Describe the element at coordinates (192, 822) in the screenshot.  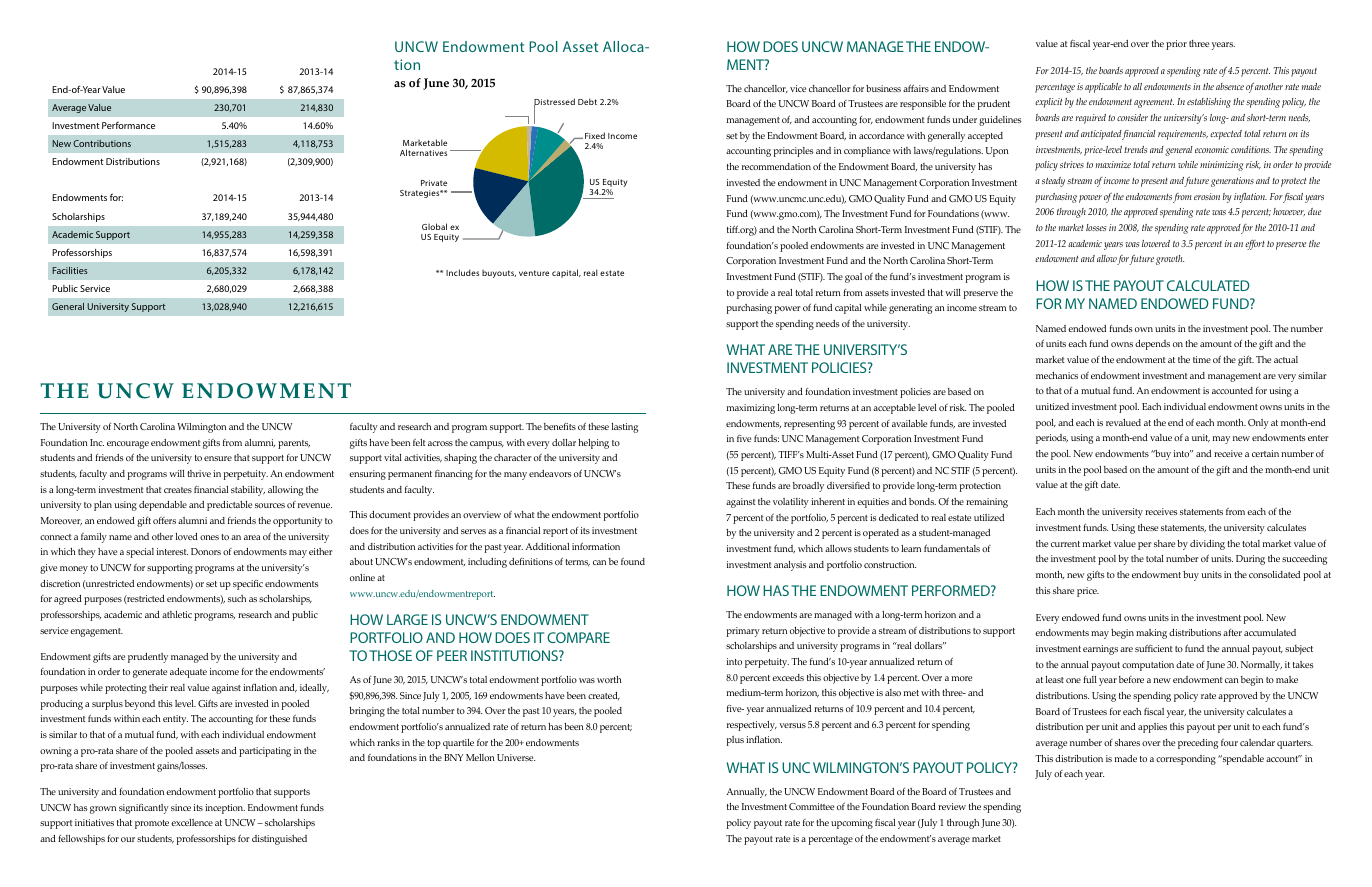
I see `excellence` at that location.
